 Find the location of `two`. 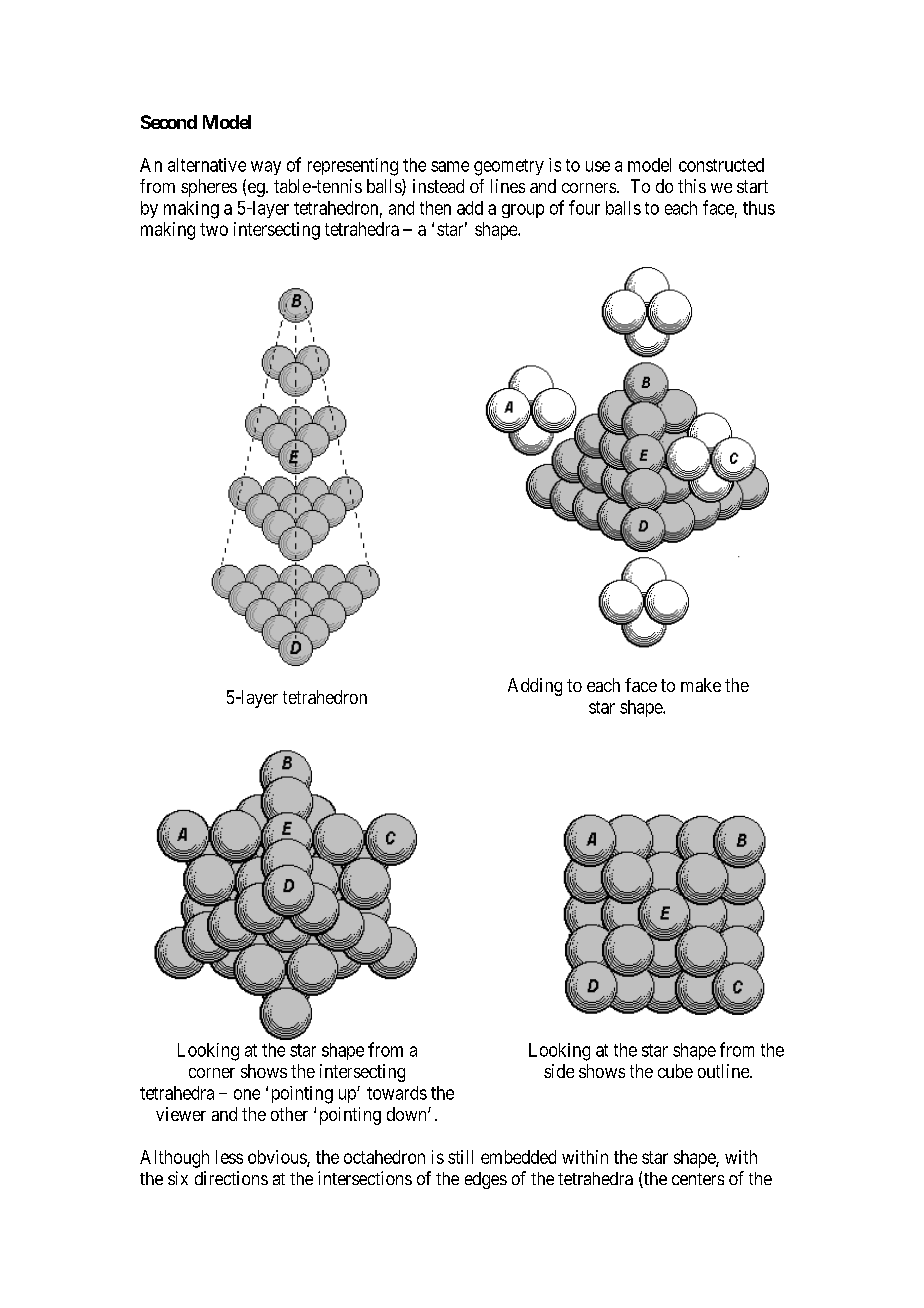

two is located at coordinates (214, 229).
